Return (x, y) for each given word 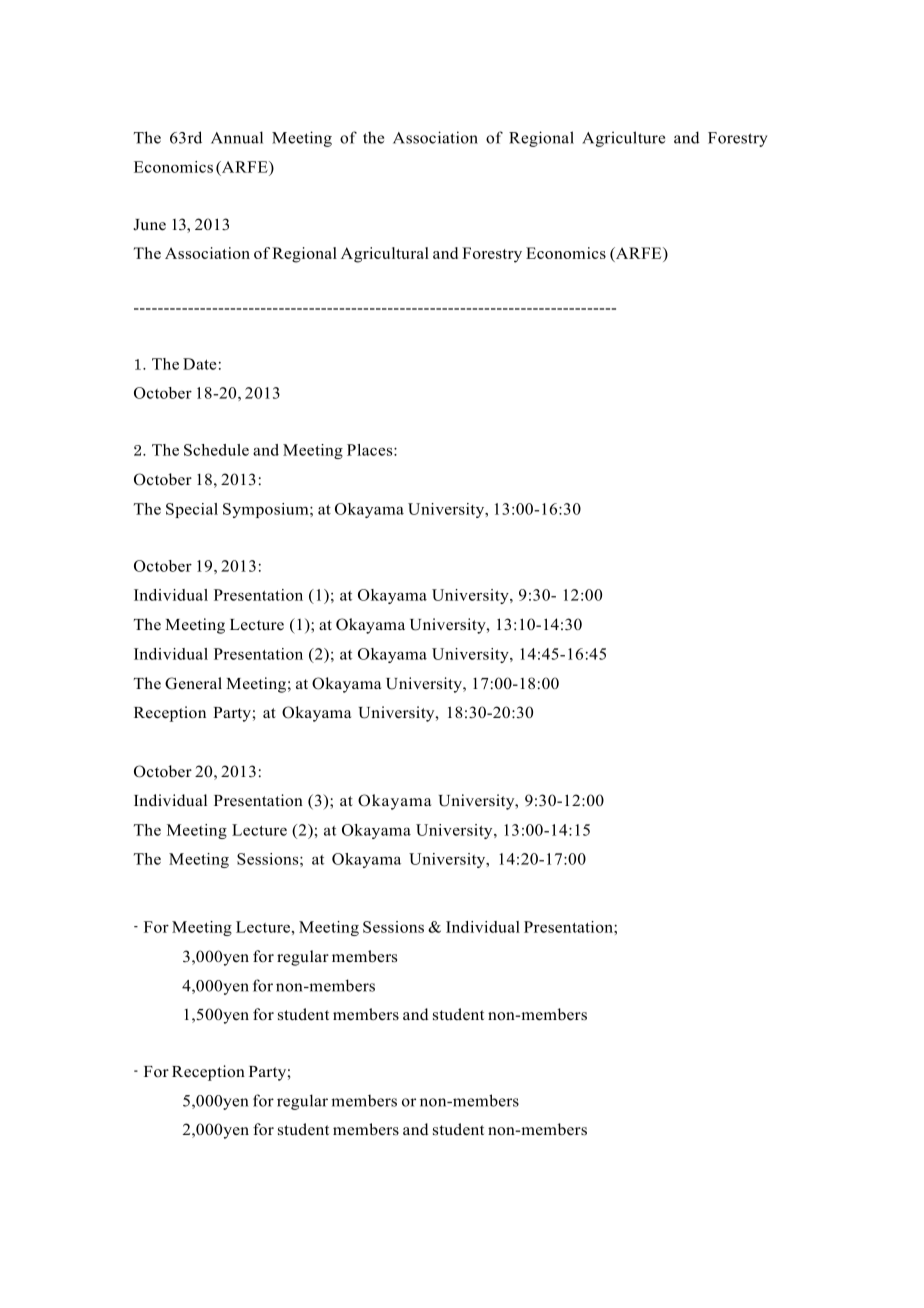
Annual (237, 137)
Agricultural (385, 255)
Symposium (267, 510)
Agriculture (623, 139)
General (193, 683)
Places (371, 450)
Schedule (216, 450)
